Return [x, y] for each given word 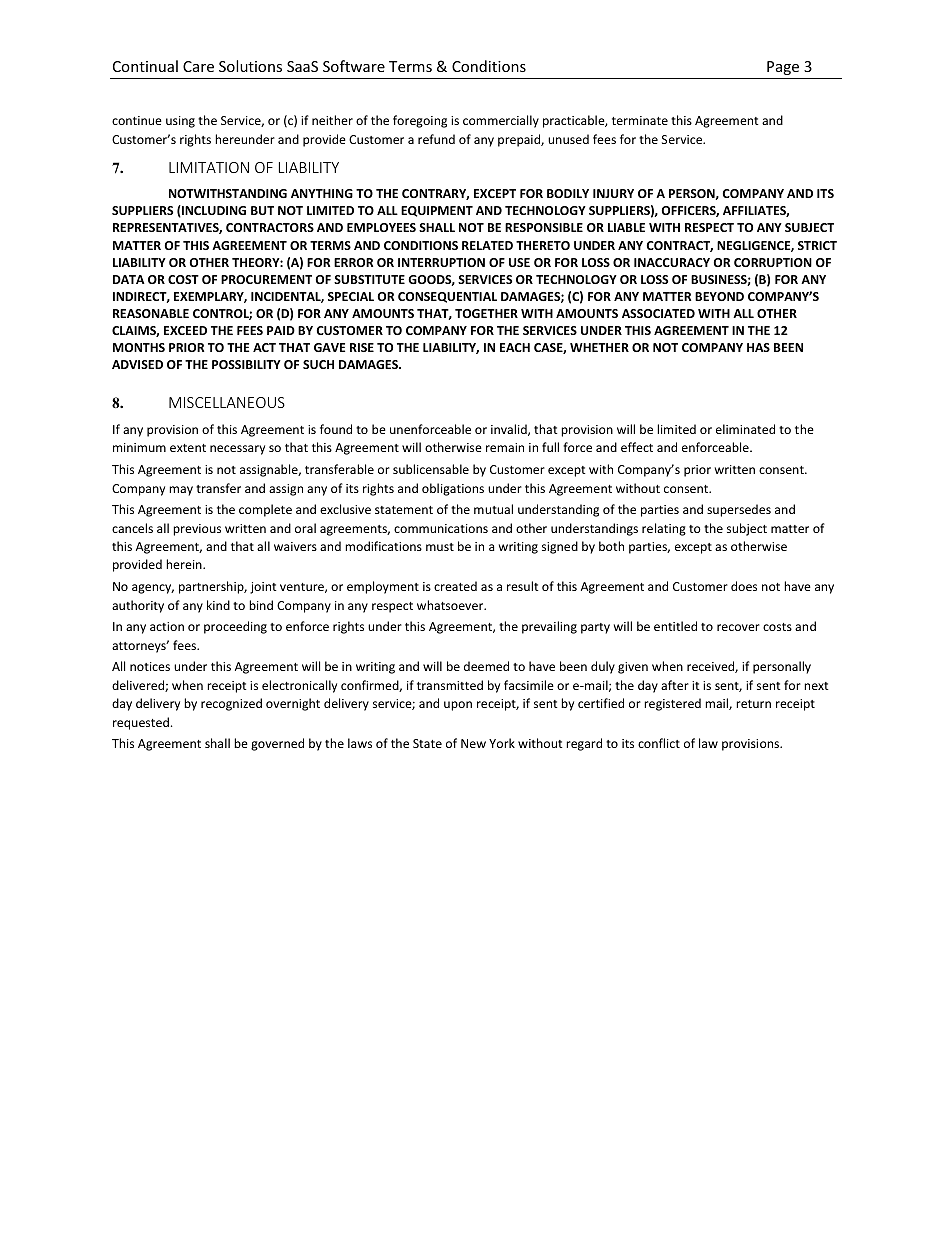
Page [783, 68]
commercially [501, 121]
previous [197, 530]
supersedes [739, 510]
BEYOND [719, 296]
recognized [231, 704]
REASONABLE [151, 313]
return [753, 704]
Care [198, 66]
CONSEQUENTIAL [447, 297]
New [473, 743]
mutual [493, 509]
